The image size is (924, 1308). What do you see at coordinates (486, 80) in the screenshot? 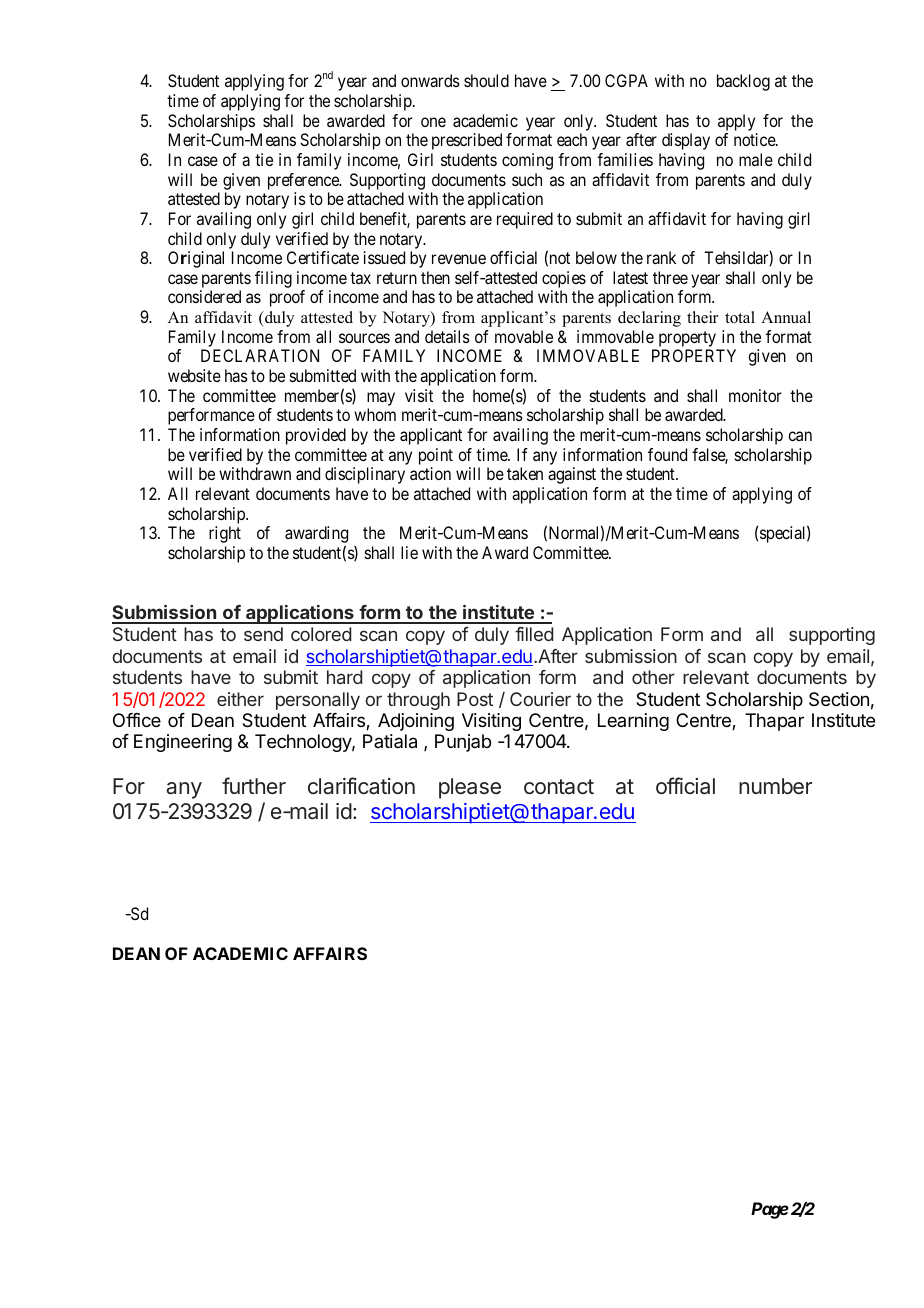
I see `should` at bounding box center [486, 80].
